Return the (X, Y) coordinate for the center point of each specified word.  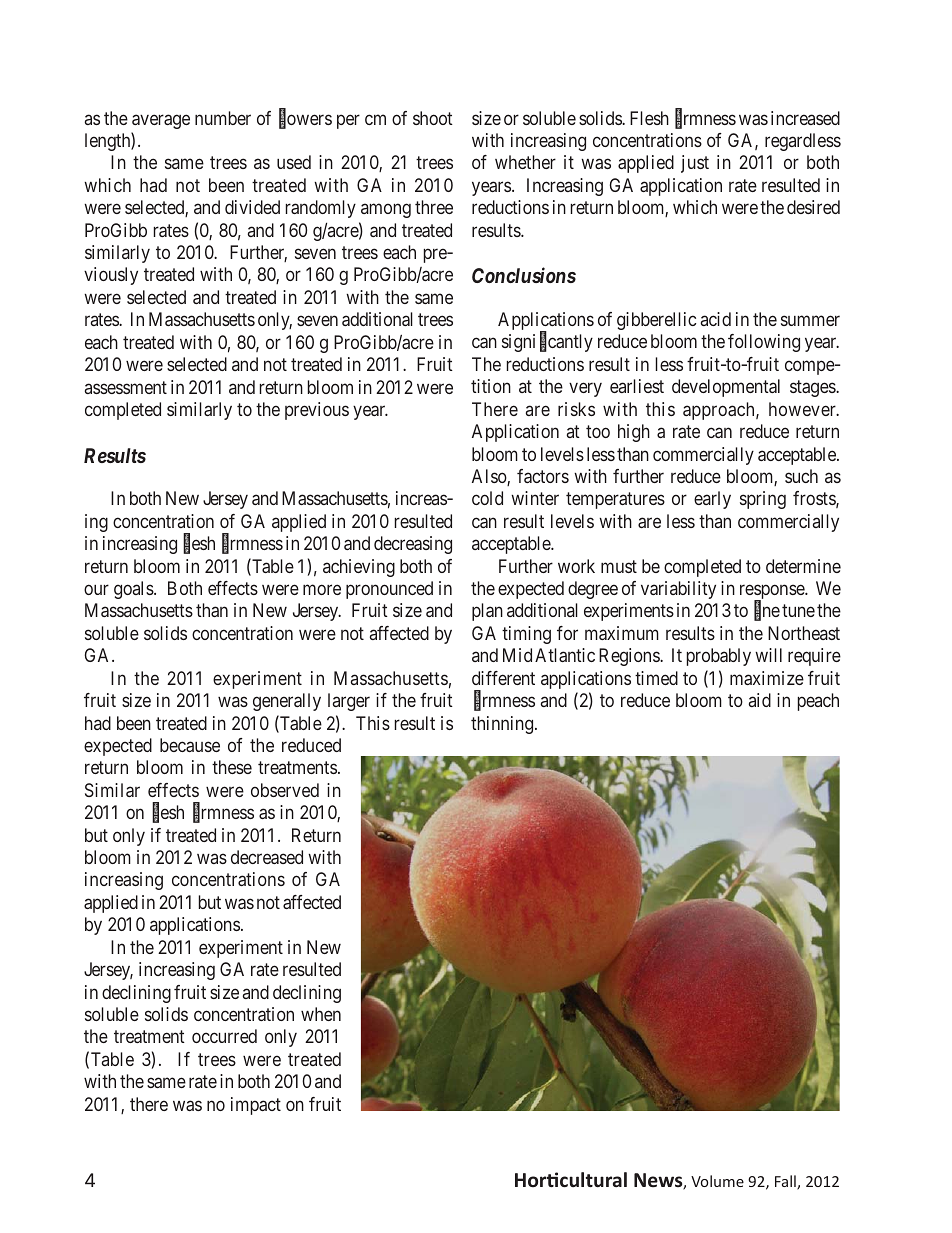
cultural (593, 1180)
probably (719, 657)
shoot (433, 118)
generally (287, 702)
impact (256, 1106)
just (695, 164)
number (223, 118)
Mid (517, 655)
